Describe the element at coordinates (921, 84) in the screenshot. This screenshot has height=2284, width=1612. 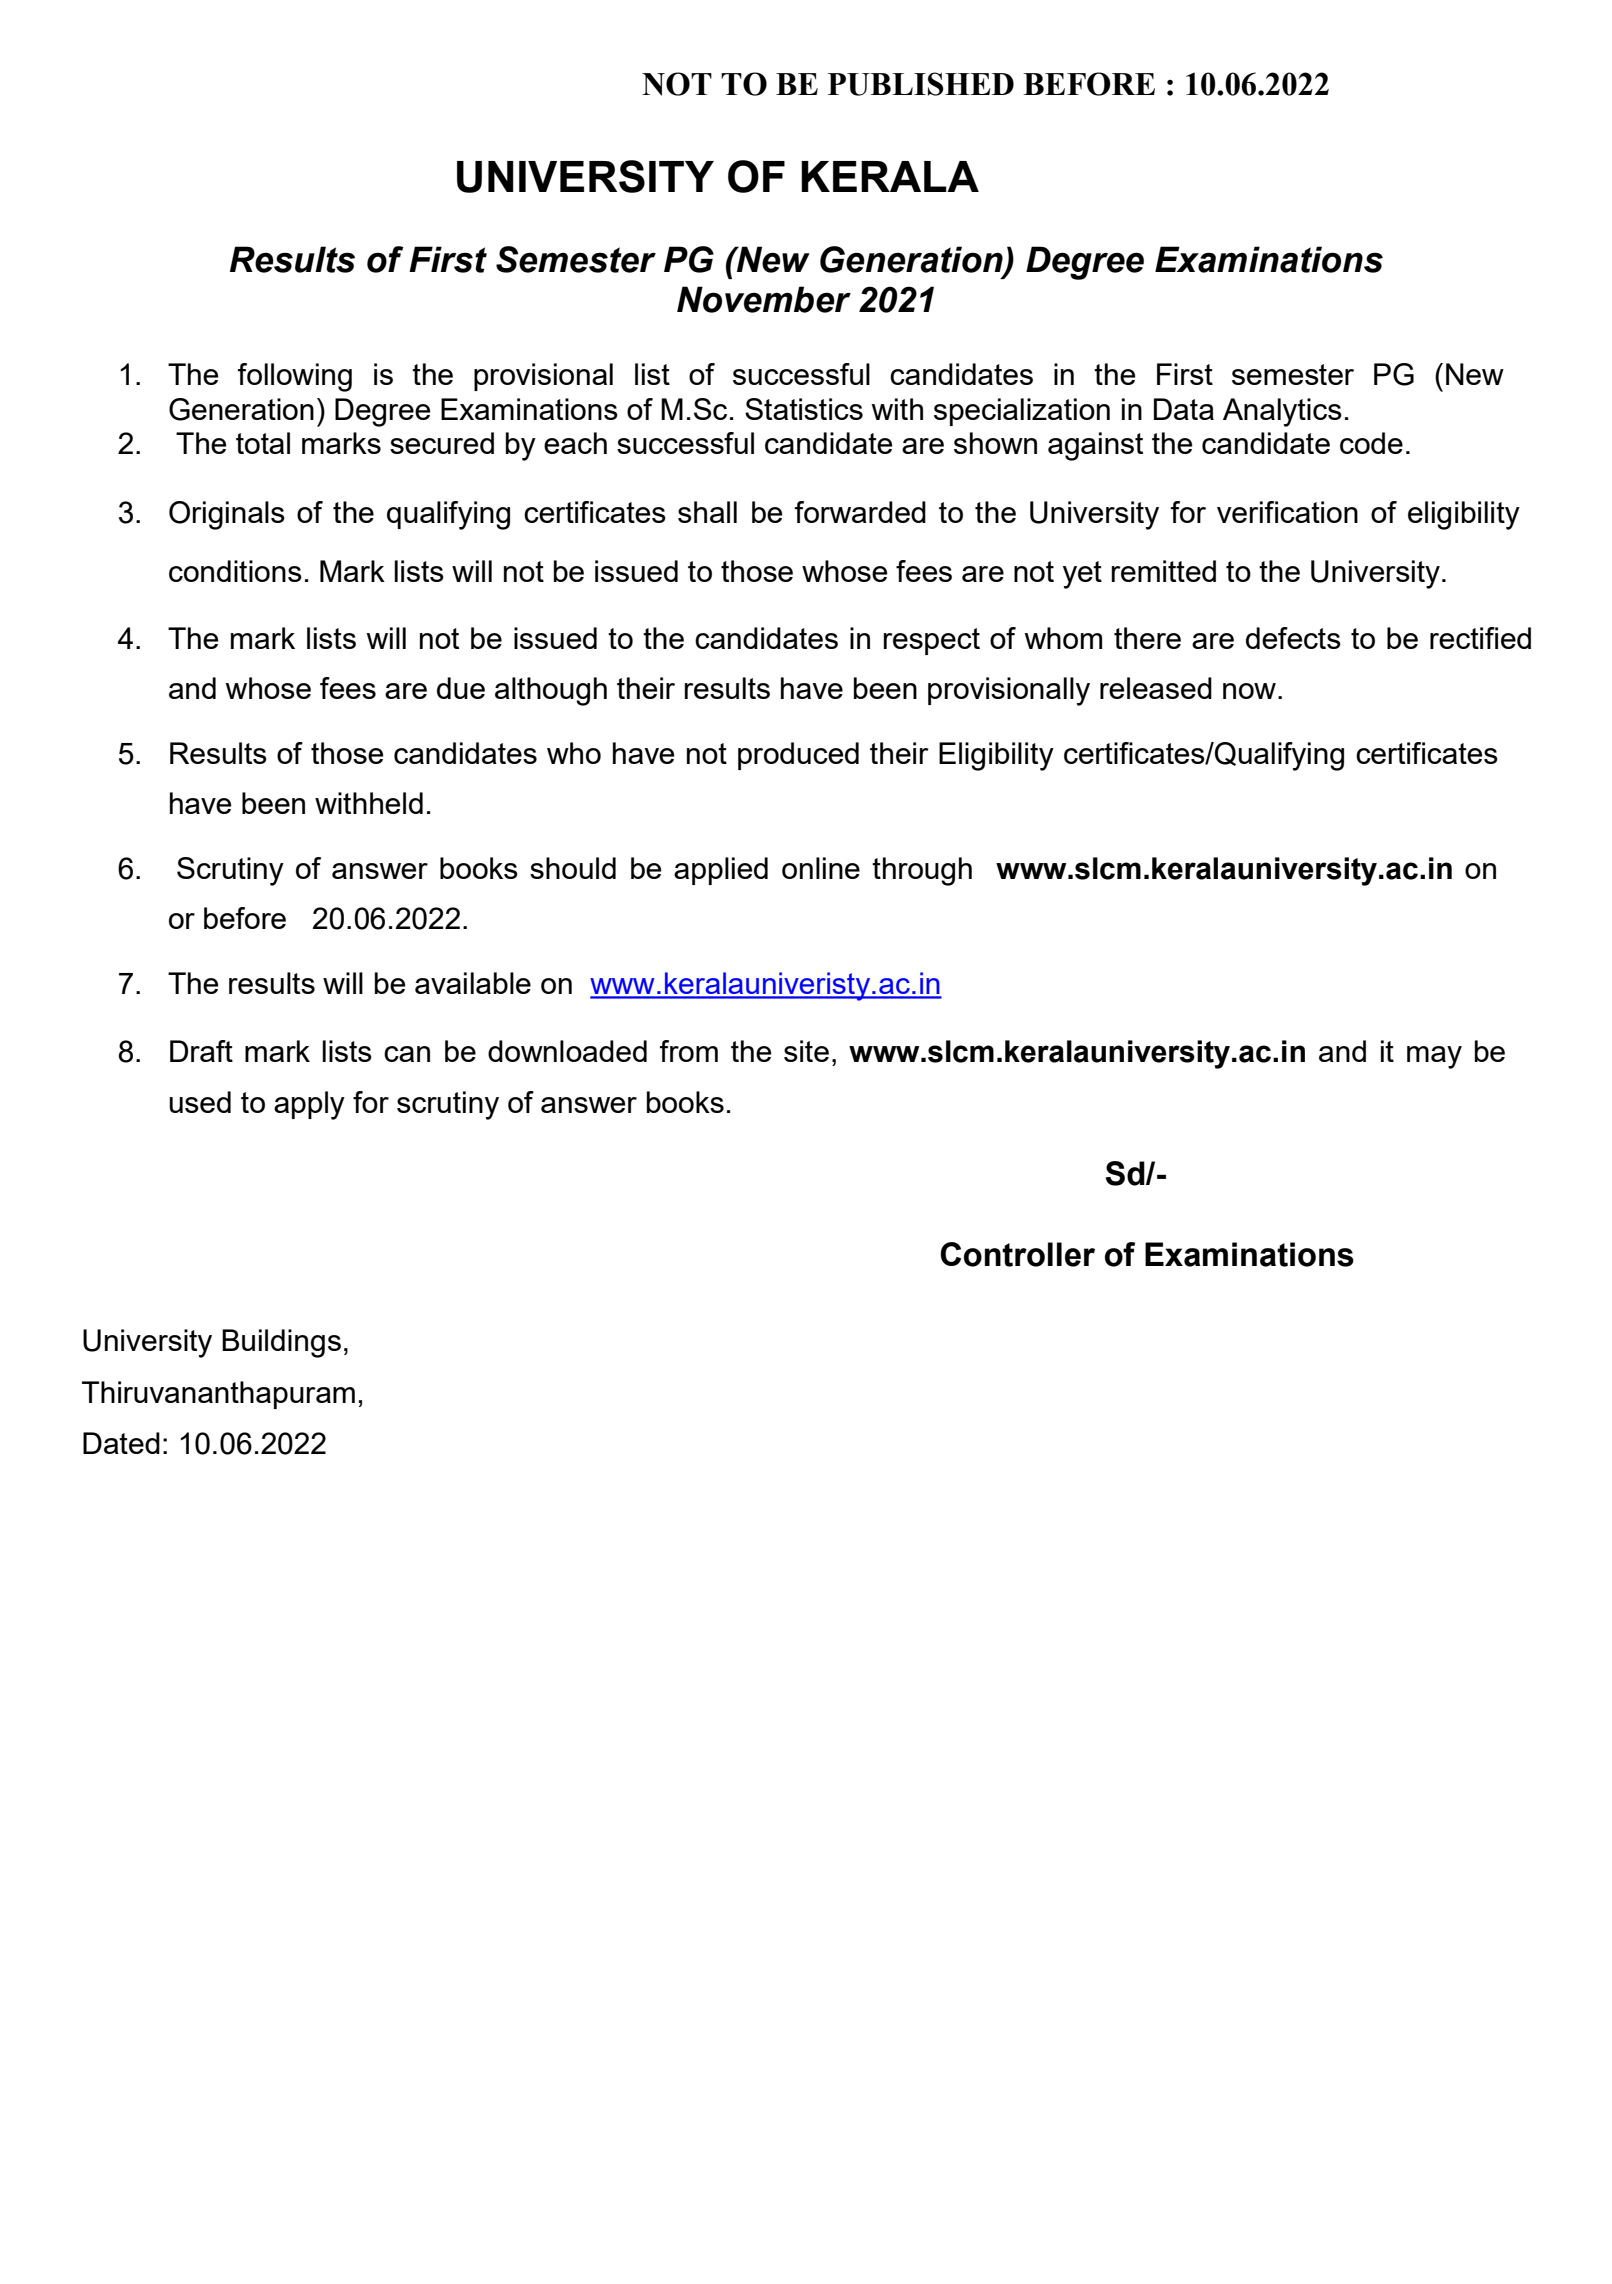
I see `PUBLISHED` at that location.
